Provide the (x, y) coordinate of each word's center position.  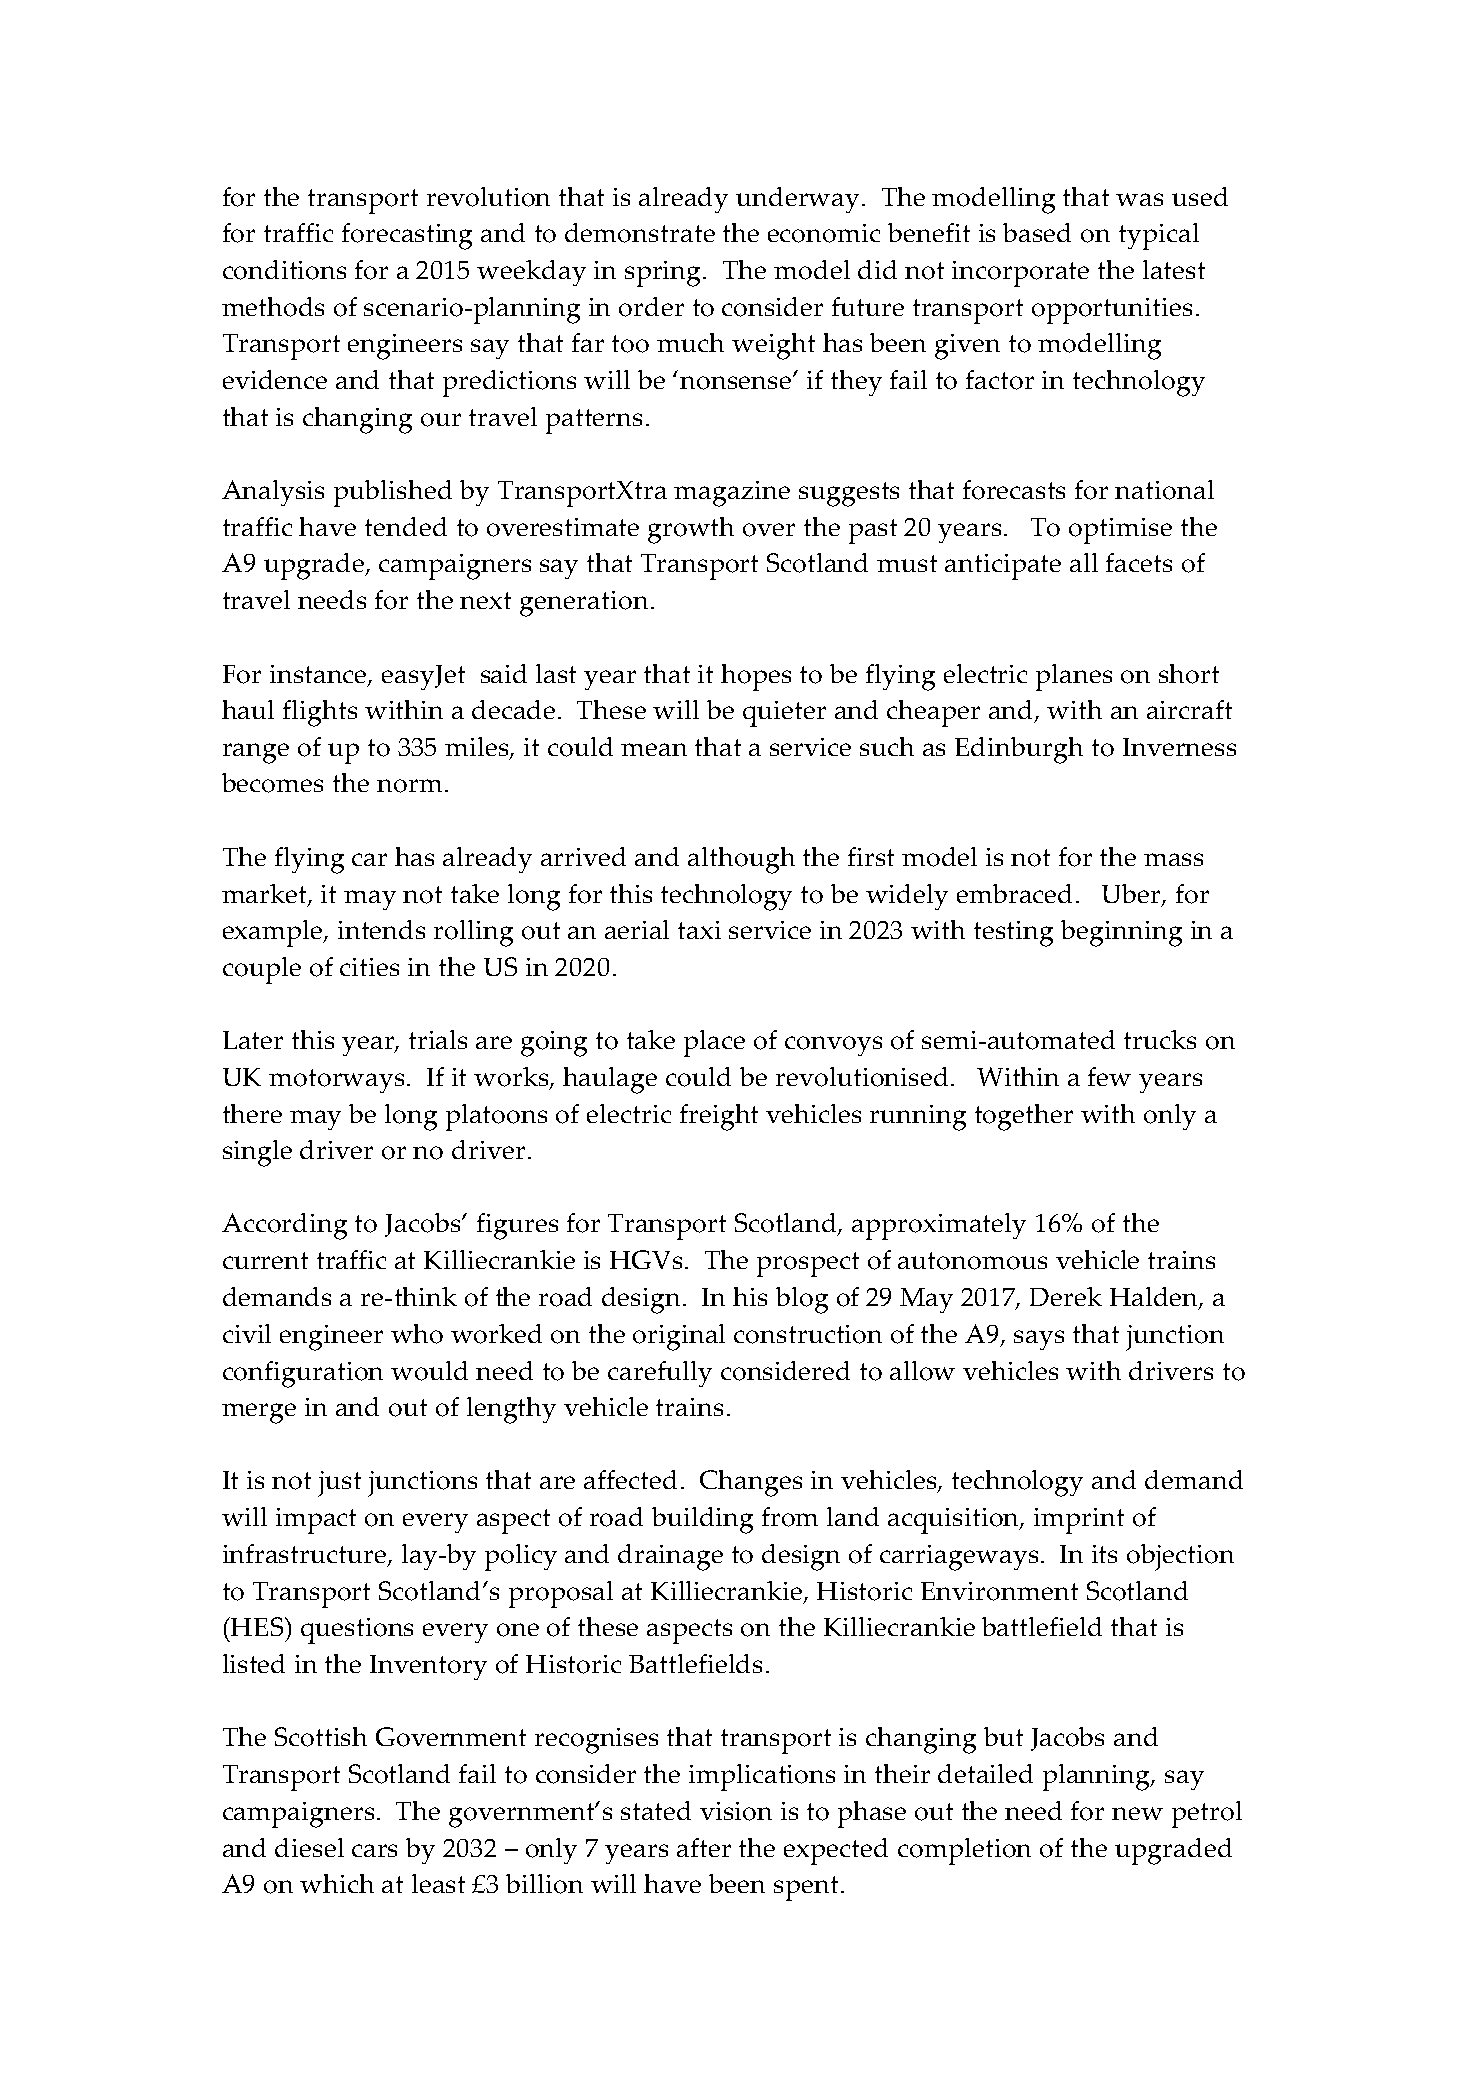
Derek (1066, 1296)
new (1137, 1813)
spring (664, 274)
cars (374, 1850)
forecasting (407, 236)
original (679, 1337)
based (1037, 232)
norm (409, 786)
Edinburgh (1019, 750)
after (704, 1847)
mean (654, 749)
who (417, 1334)
